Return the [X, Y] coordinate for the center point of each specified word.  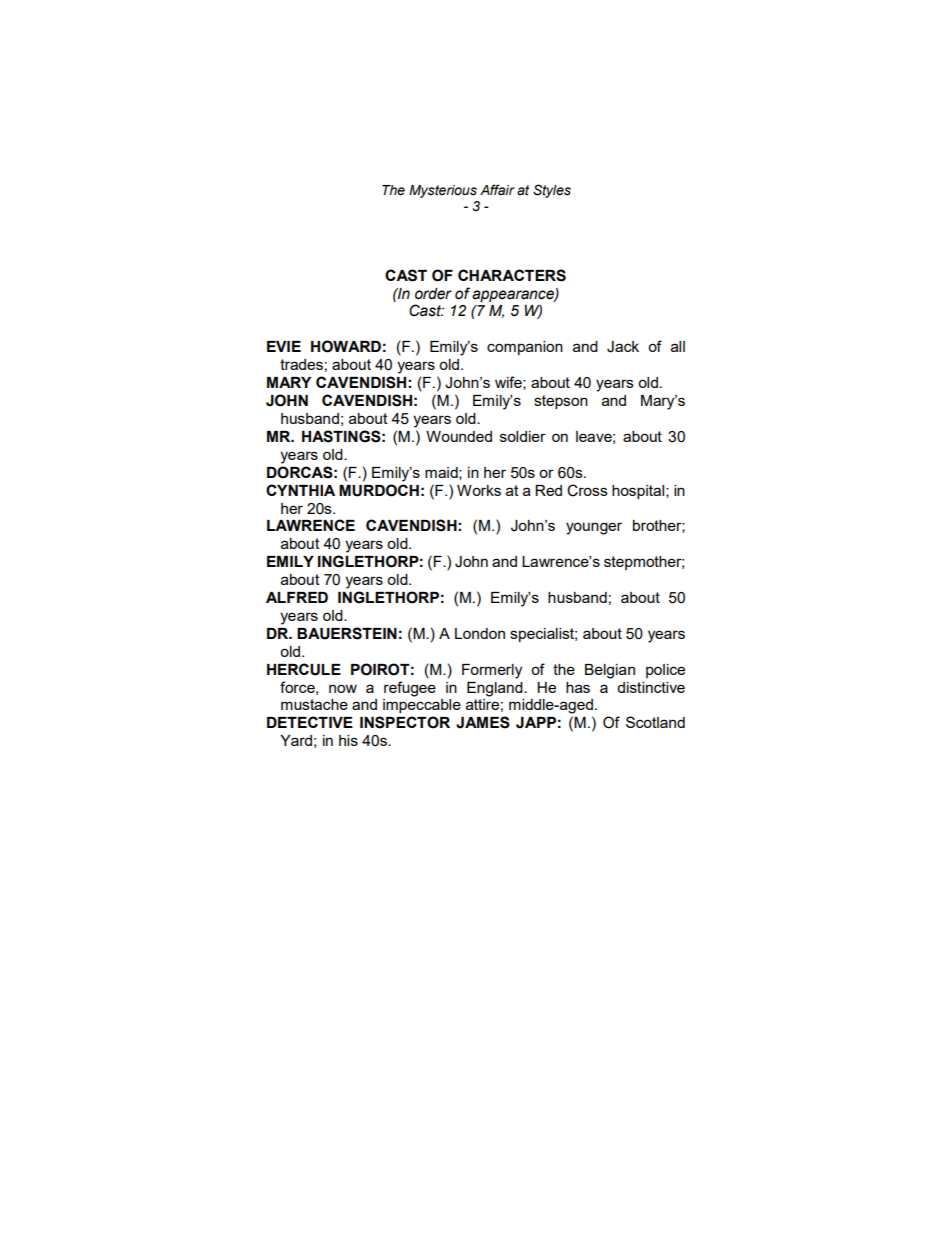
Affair [497, 190]
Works [479, 490]
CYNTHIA [300, 490]
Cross [587, 490]
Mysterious [443, 191]
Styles [552, 191]
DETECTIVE [310, 722]
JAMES [483, 722]
